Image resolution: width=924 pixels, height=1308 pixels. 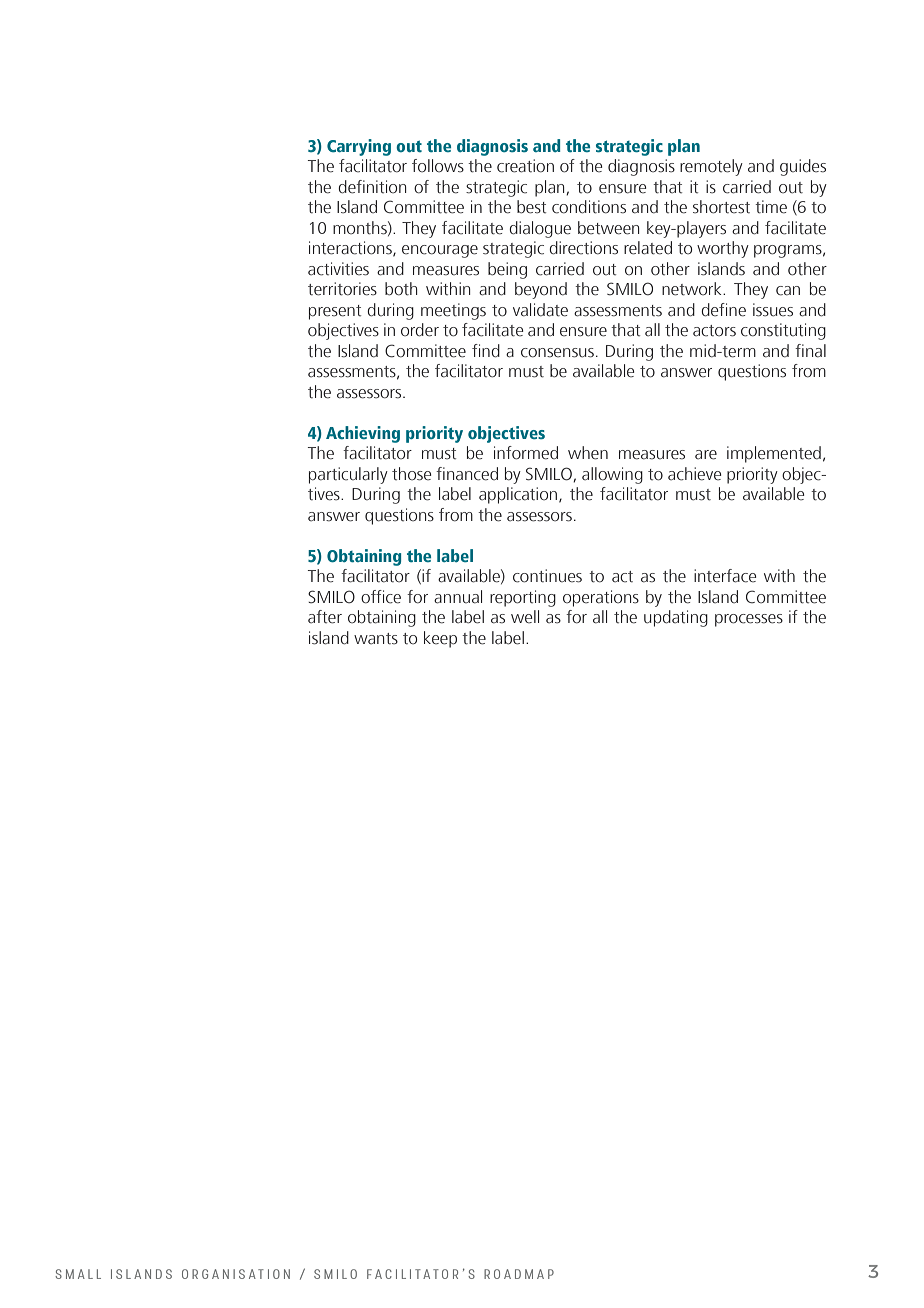 What do you see at coordinates (557, 353) in the document?
I see `consensus` at bounding box center [557, 353].
